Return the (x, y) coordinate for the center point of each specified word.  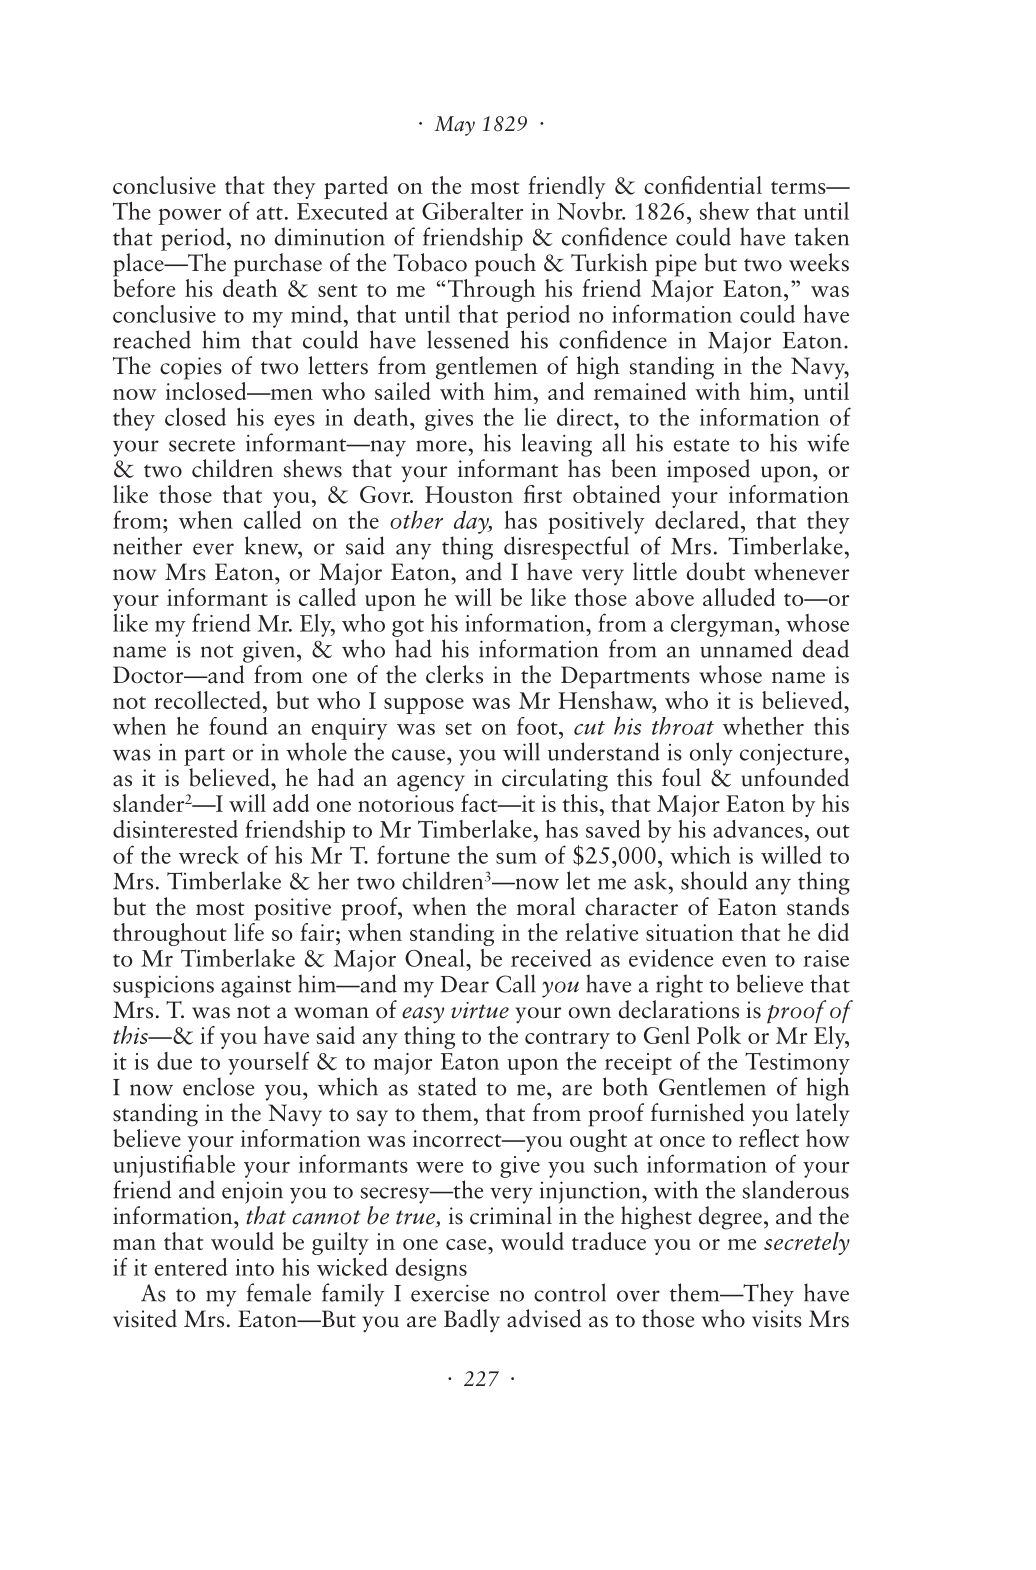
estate (701, 445)
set (459, 728)
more (441, 446)
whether (763, 726)
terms (799, 187)
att (270, 213)
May (455, 126)
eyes (294, 423)
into (254, 1267)
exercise (450, 1293)
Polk (719, 1035)
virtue (480, 1010)
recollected (207, 700)
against (256, 986)
